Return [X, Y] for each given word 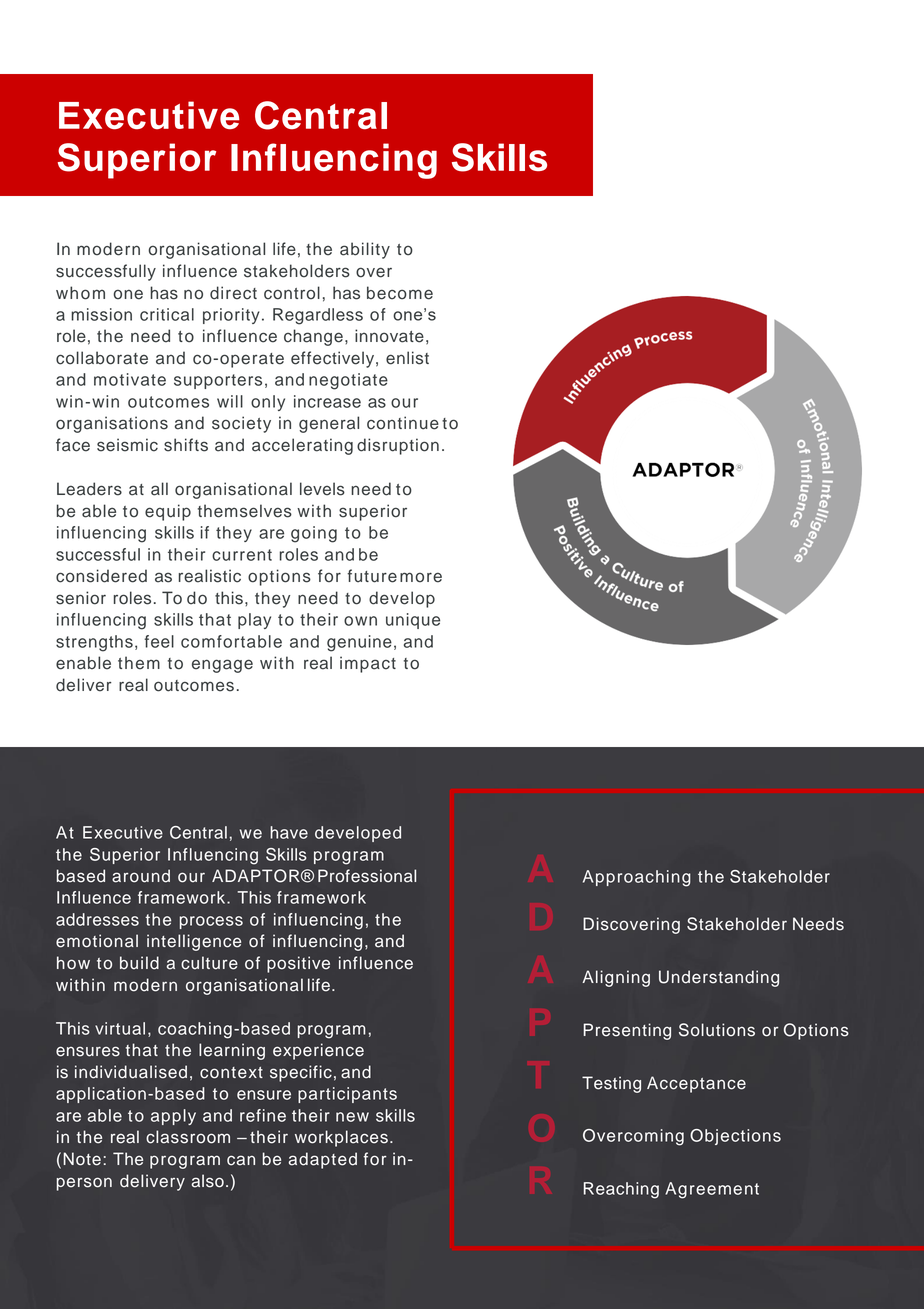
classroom [188, 1137]
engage [222, 666]
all [159, 489]
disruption [398, 446]
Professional [367, 876]
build [139, 963]
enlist [407, 358]
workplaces [341, 1138]
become [400, 293]
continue [403, 423]
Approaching [637, 878]
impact [368, 664]
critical [167, 314]
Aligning [616, 978]
